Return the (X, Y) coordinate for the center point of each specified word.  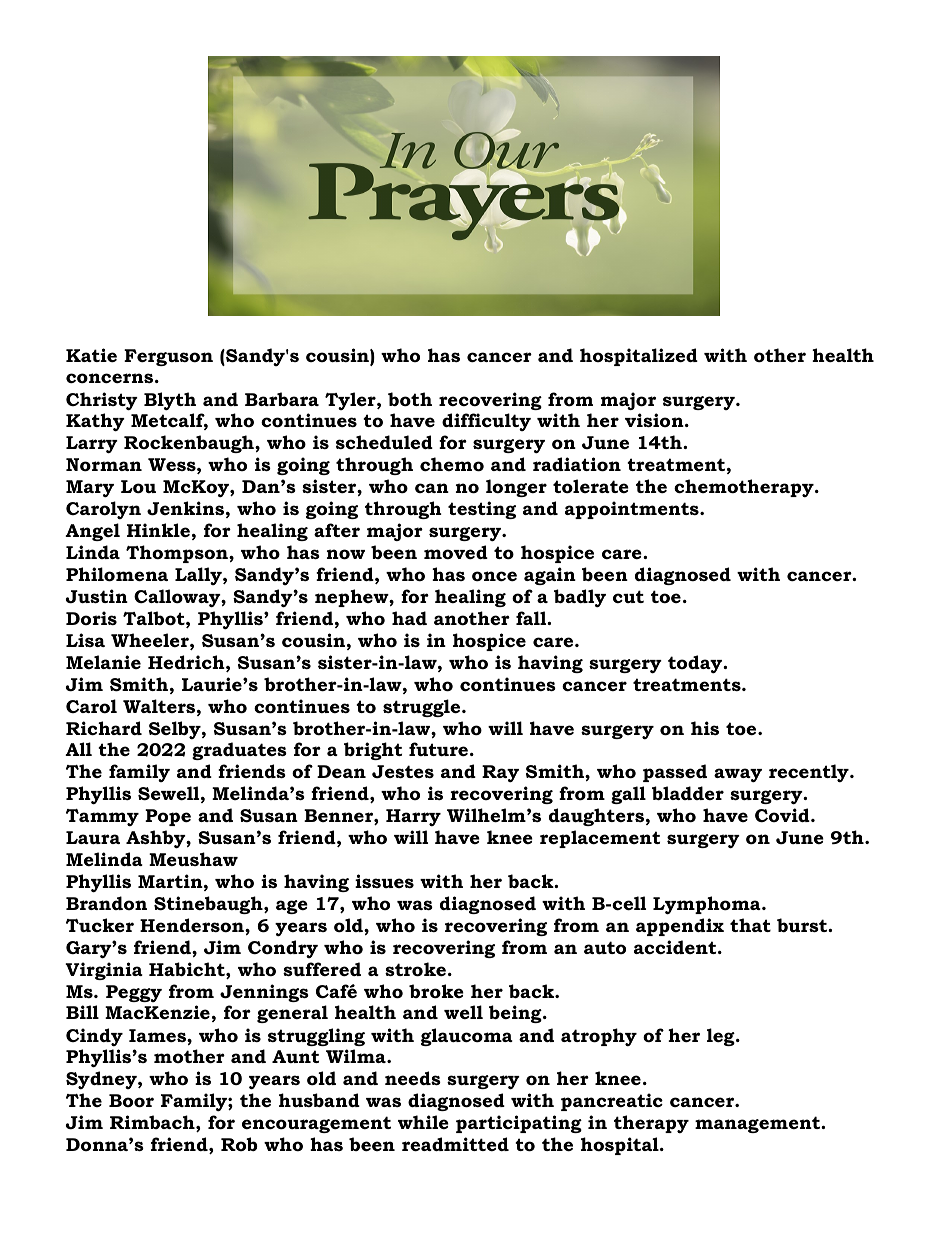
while (423, 1122)
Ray (500, 774)
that (750, 925)
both (410, 399)
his (705, 728)
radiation (577, 464)
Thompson (178, 554)
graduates (239, 751)
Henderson (193, 925)
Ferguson (168, 357)
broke (436, 991)
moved (456, 552)
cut (628, 596)
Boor (131, 1101)
